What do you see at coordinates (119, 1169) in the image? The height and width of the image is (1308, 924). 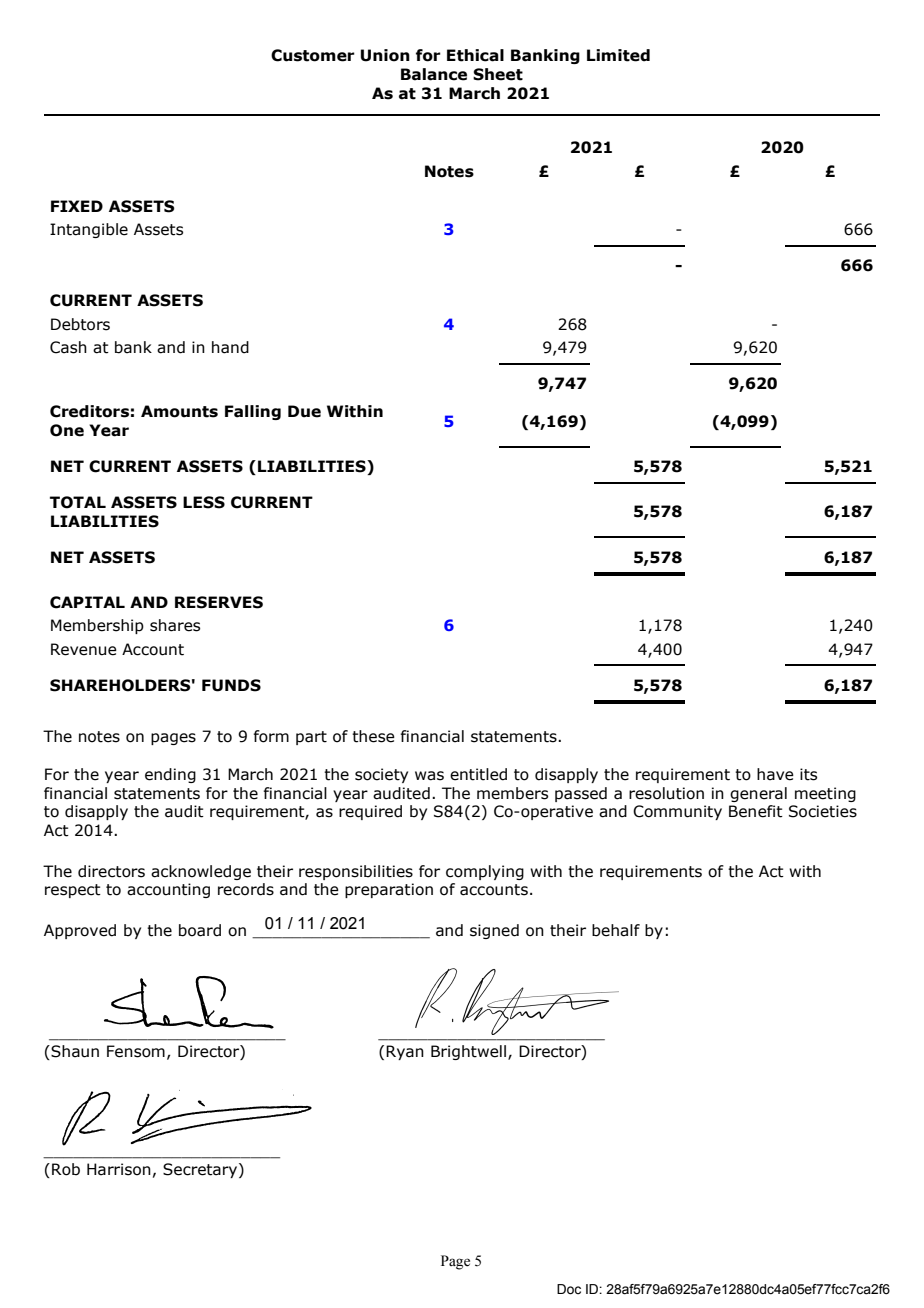 I see `Harrison` at bounding box center [119, 1169].
